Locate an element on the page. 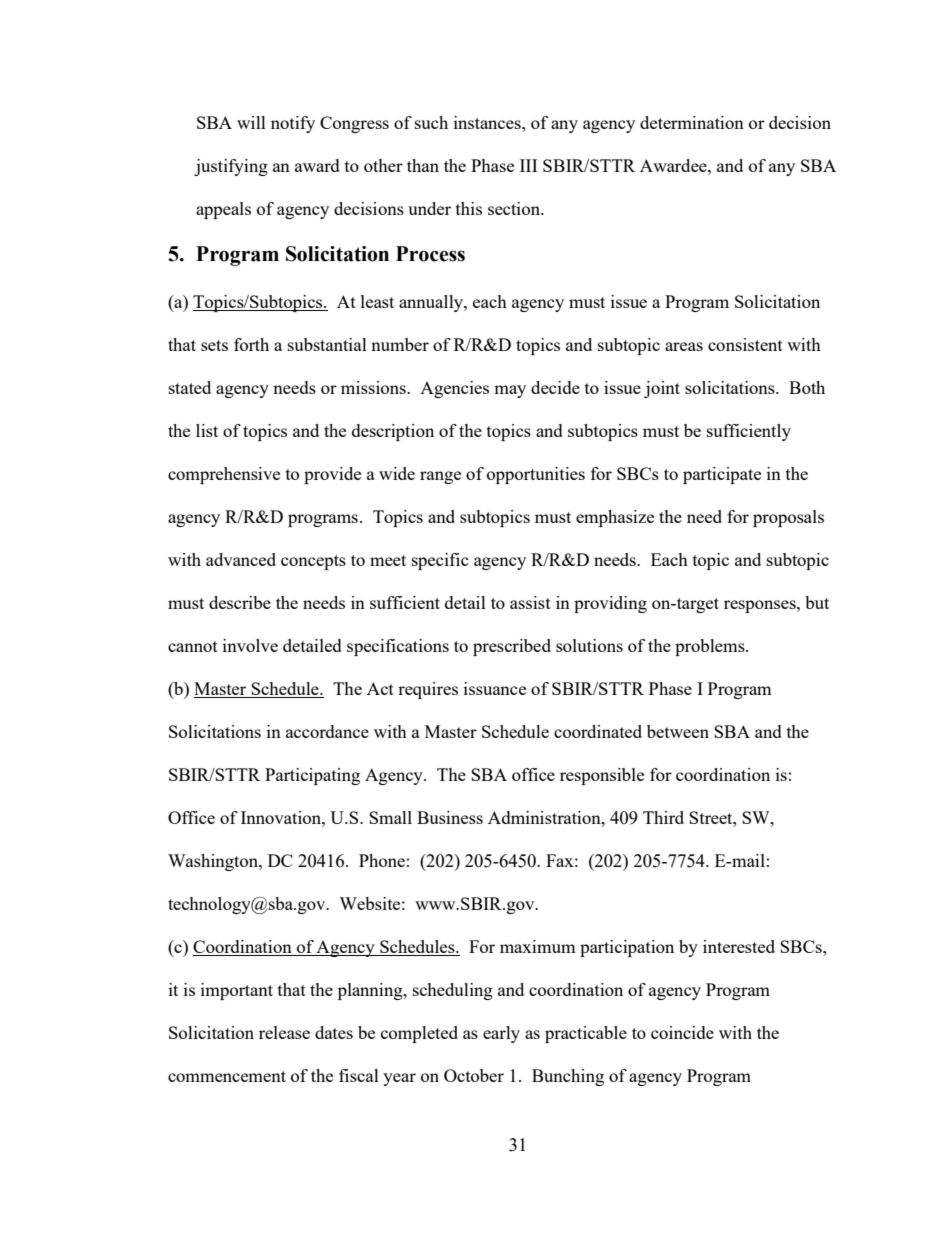 The height and width of the document is (1233, 952). problems is located at coordinates (711, 647).
